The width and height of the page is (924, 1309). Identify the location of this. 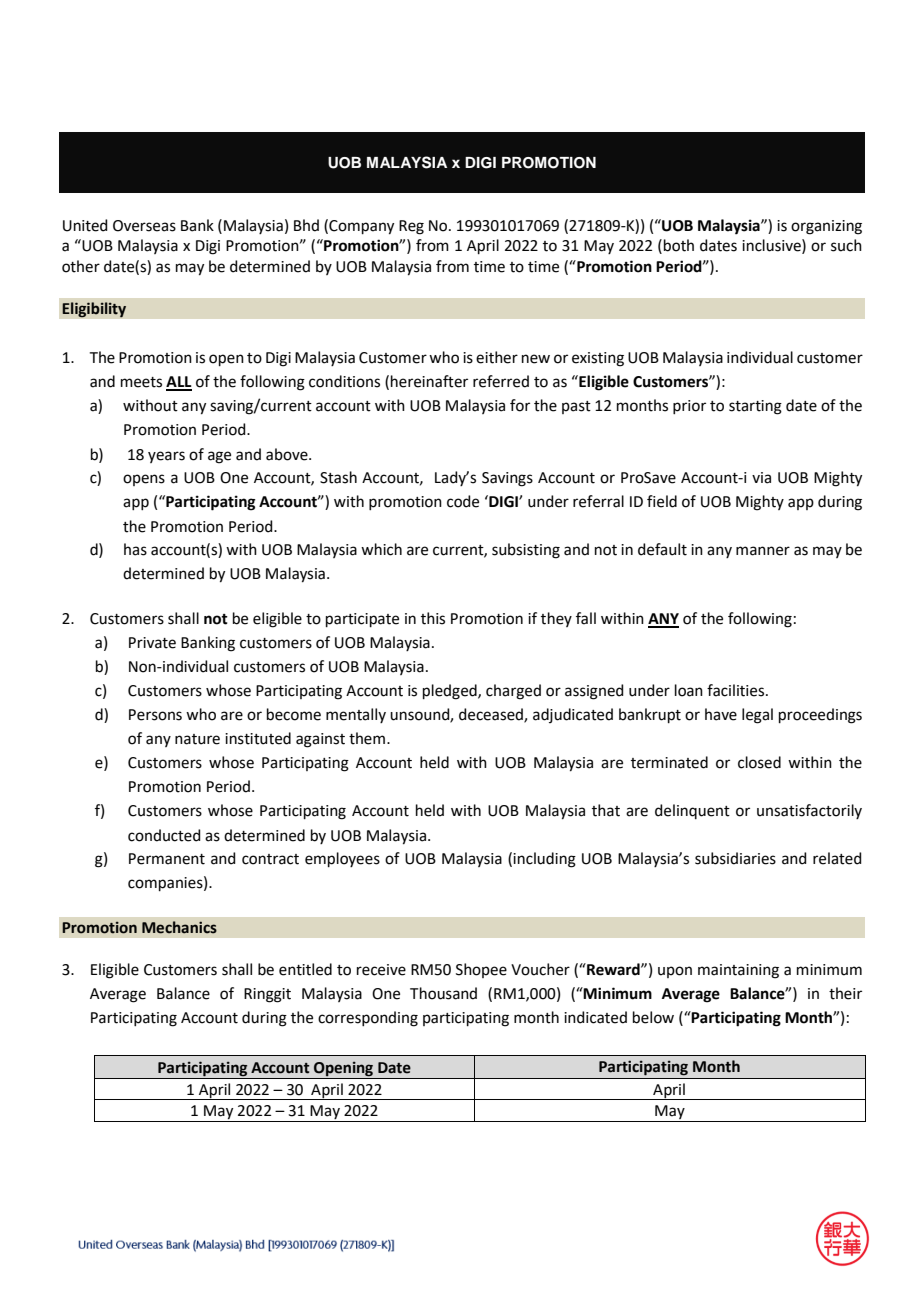
(433, 618).
